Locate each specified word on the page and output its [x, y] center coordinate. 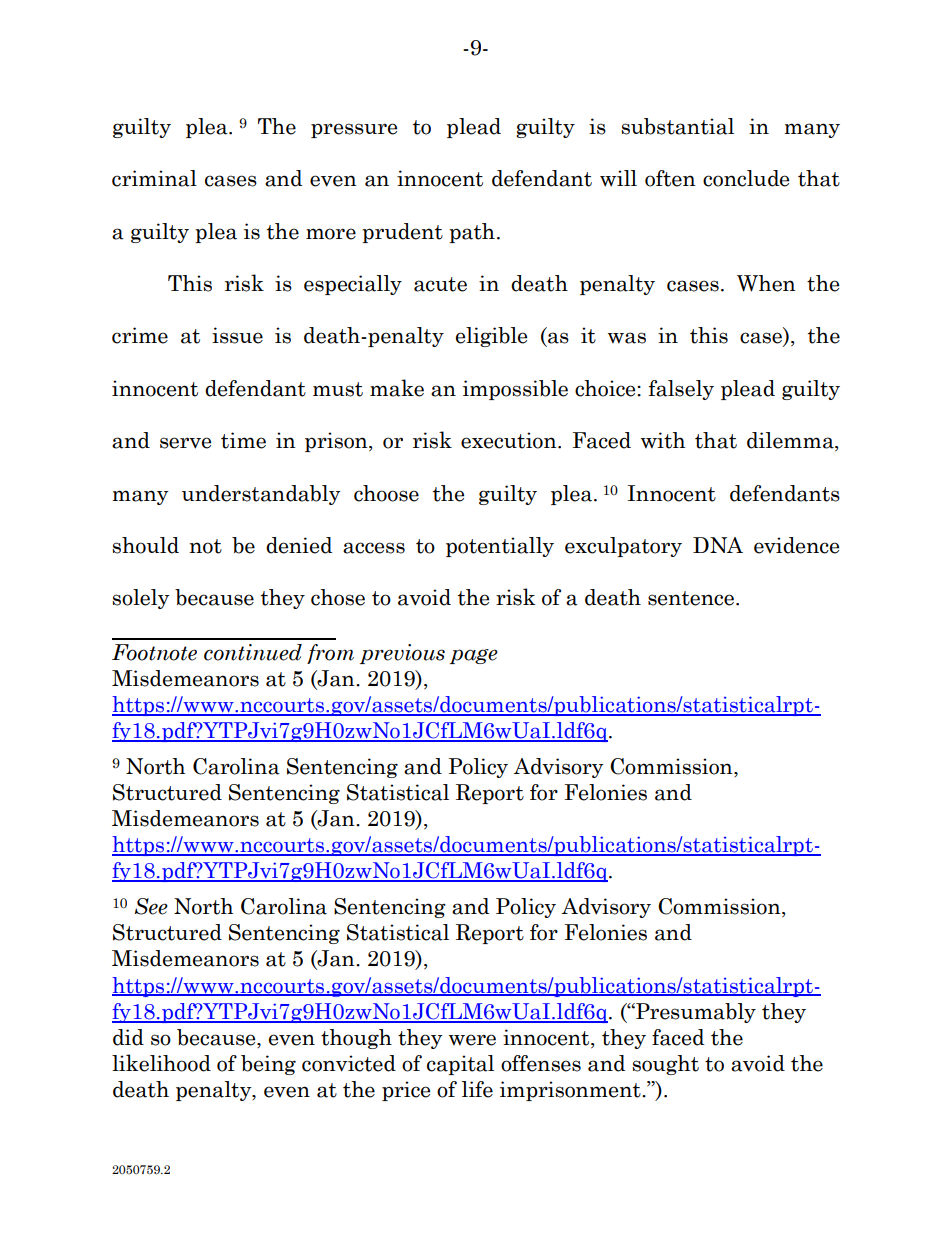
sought [665, 1065]
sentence [691, 598]
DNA [718, 545]
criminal [154, 178]
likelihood [161, 1063]
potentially [500, 547]
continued [253, 652]
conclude [746, 178]
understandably [261, 495]
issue [237, 335]
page [473, 656]
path [472, 233]
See [151, 906]
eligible [491, 337]
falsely [681, 390]
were [472, 1040]
